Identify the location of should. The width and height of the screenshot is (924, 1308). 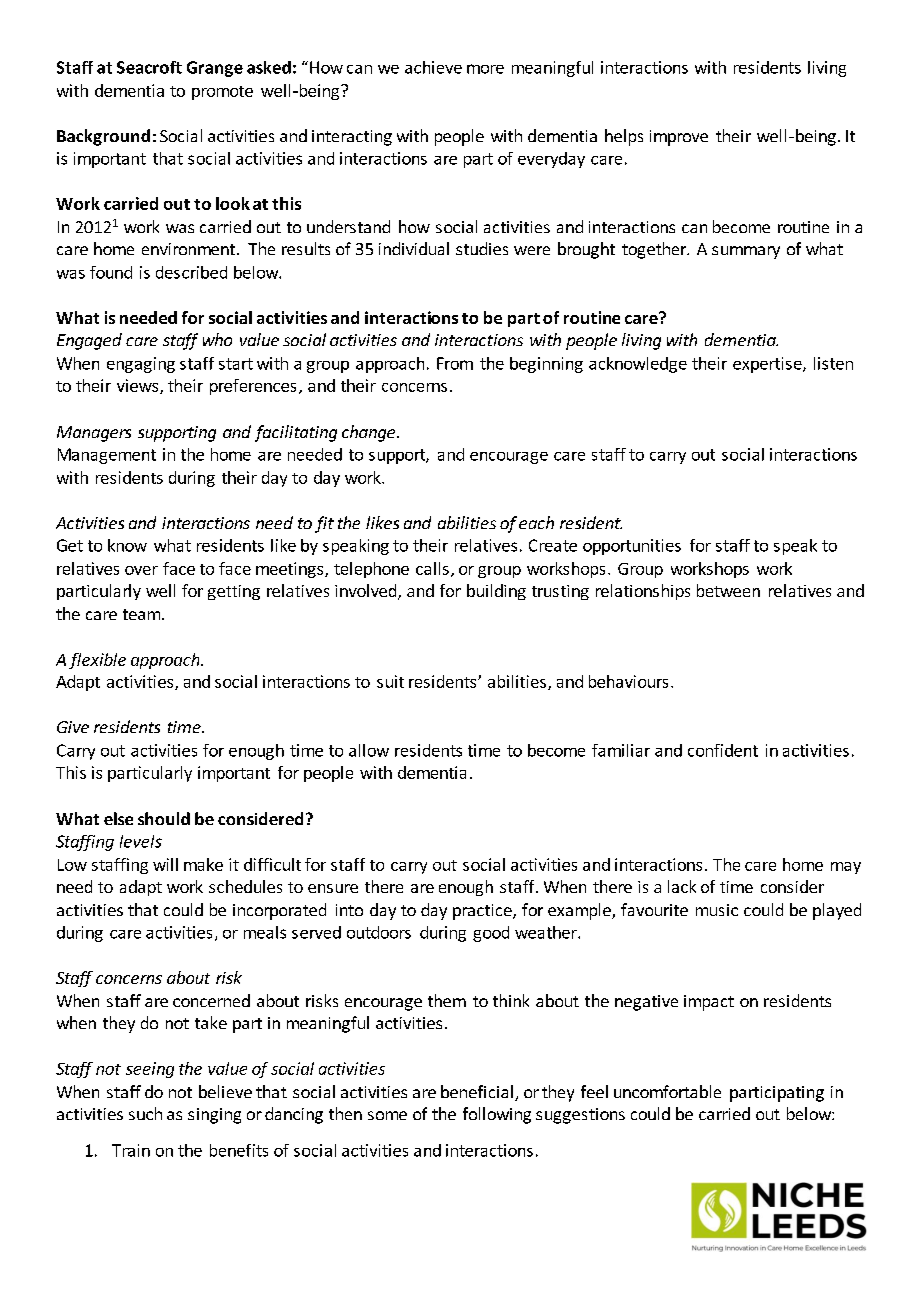
(164, 818).
